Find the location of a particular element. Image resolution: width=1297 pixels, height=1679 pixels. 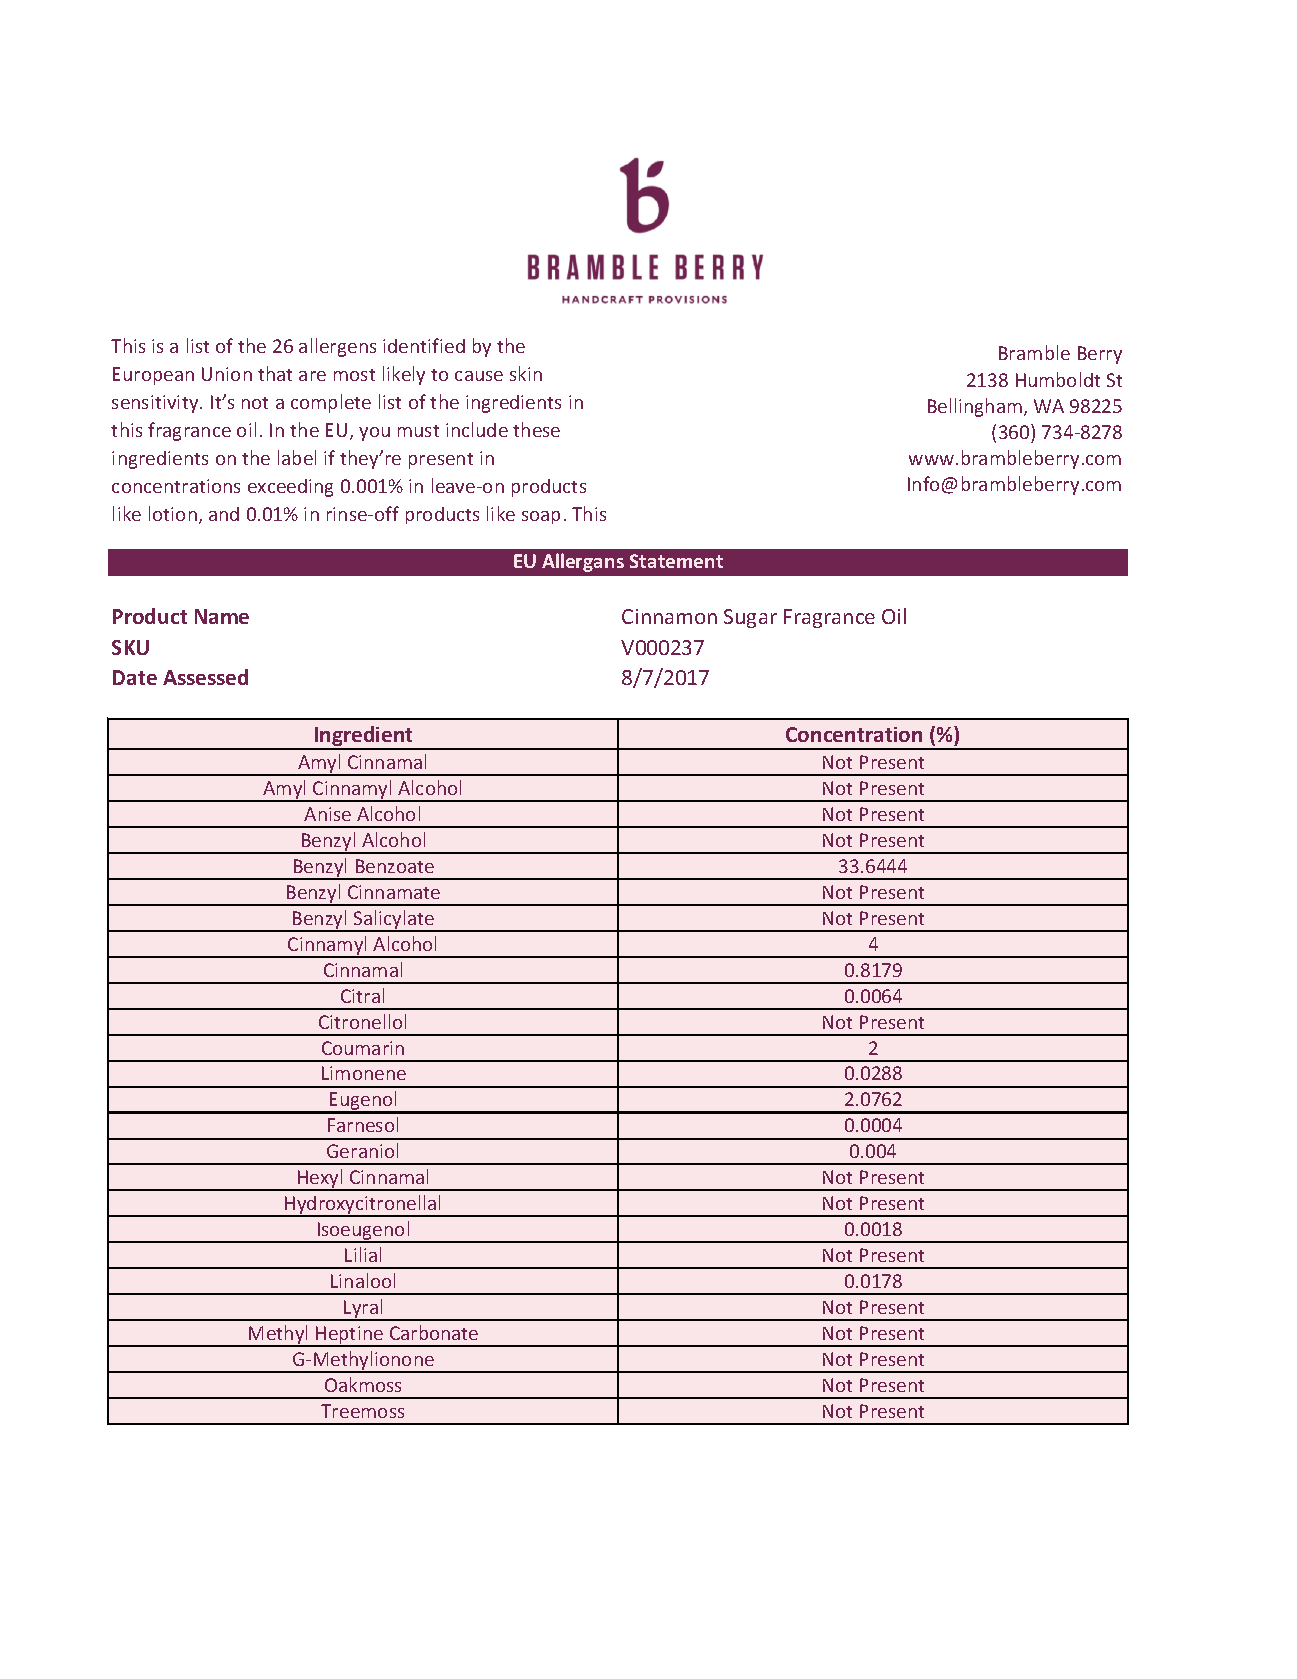

soap is located at coordinates (541, 517).
